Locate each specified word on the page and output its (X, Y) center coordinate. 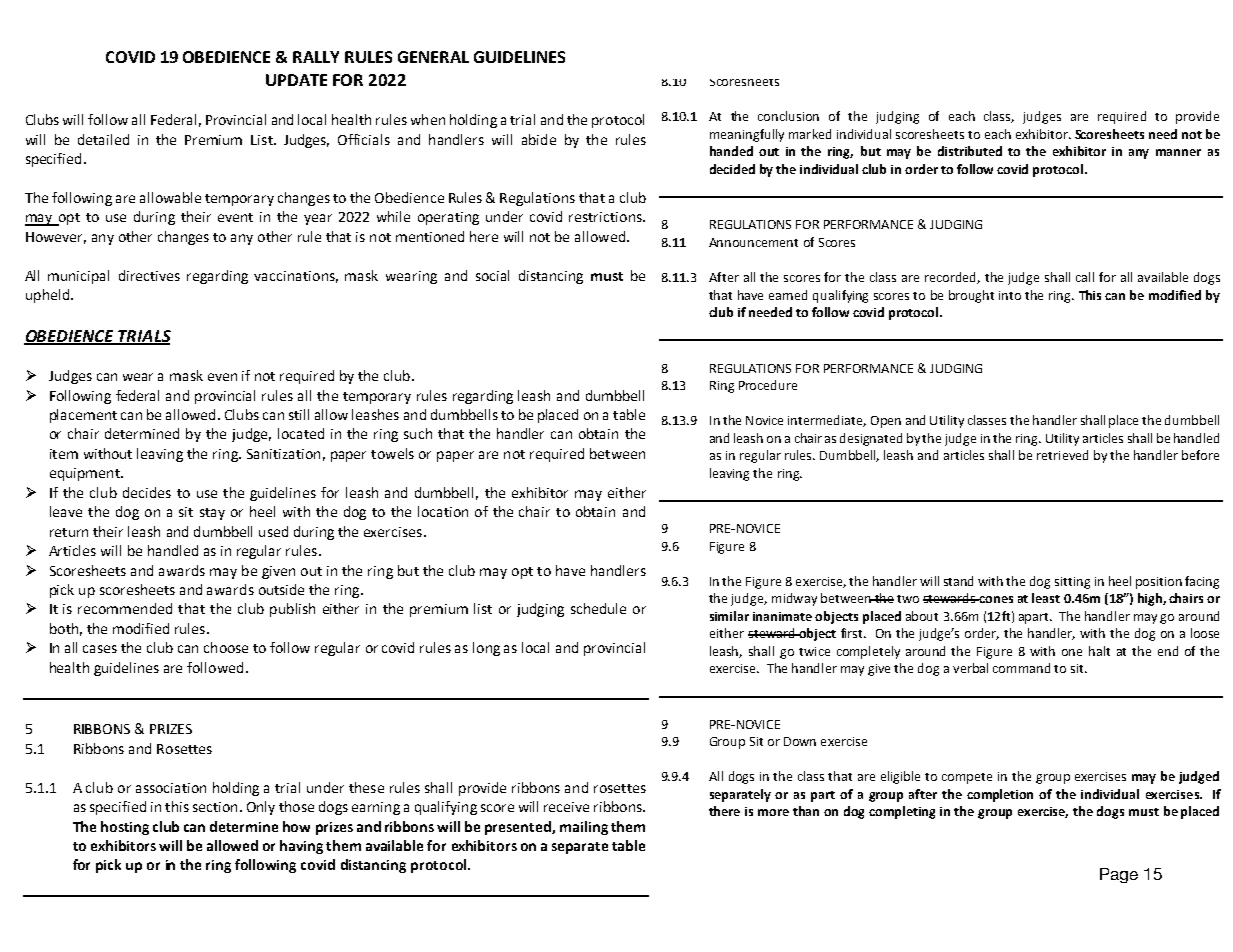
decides (147, 492)
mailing (584, 828)
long (486, 649)
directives (149, 275)
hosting (125, 828)
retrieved (1062, 455)
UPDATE (296, 80)
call (1085, 277)
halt (1099, 651)
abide (539, 139)
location (443, 511)
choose (226, 647)
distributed (970, 151)
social (492, 275)
